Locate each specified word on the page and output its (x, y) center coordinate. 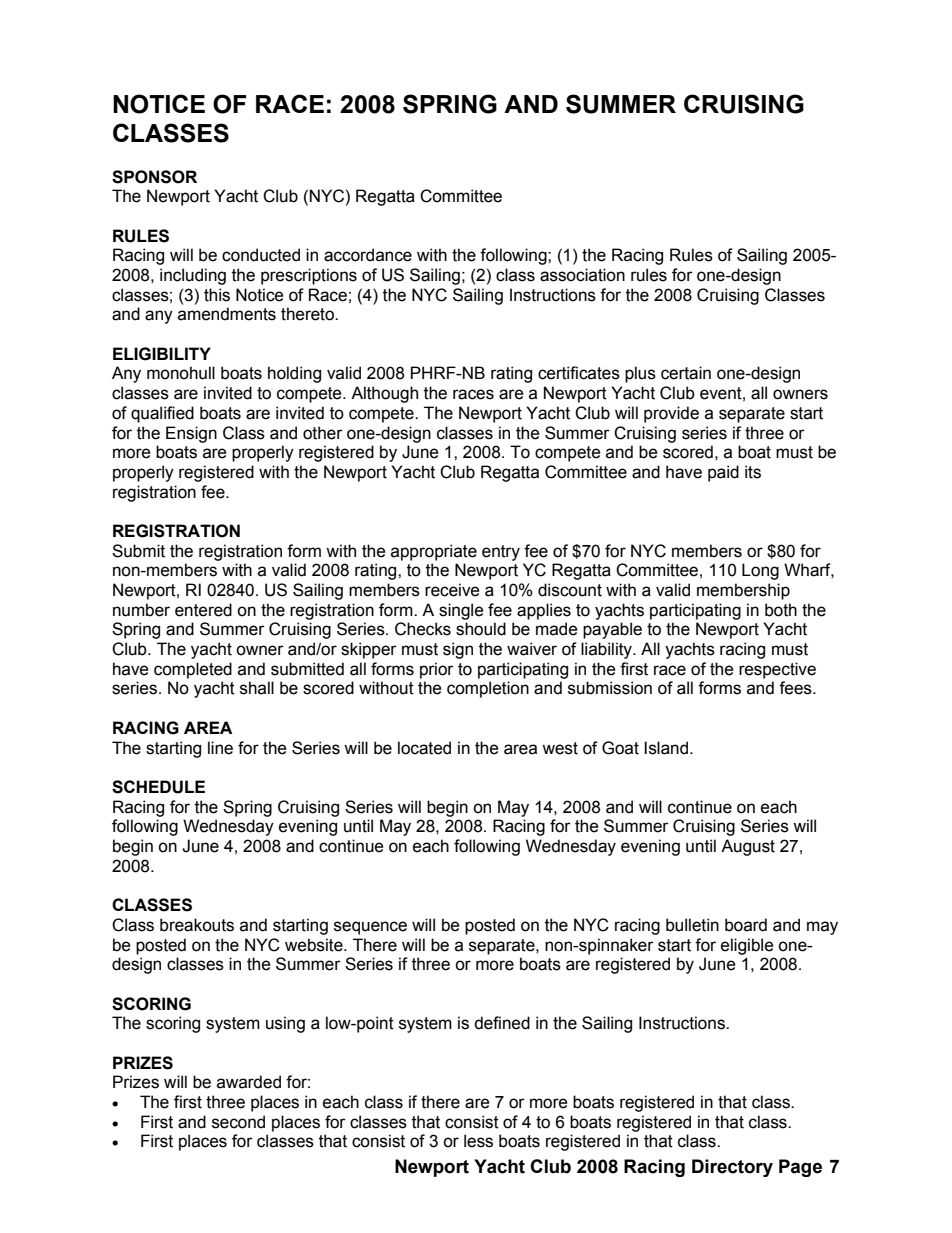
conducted (261, 255)
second (238, 1122)
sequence (370, 928)
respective (777, 670)
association (582, 275)
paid (723, 473)
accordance (368, 255)
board (746, 925)
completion (488, 689)
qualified (162, 414)
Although (384, 394)
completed (193, 670)
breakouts (197, 925)
